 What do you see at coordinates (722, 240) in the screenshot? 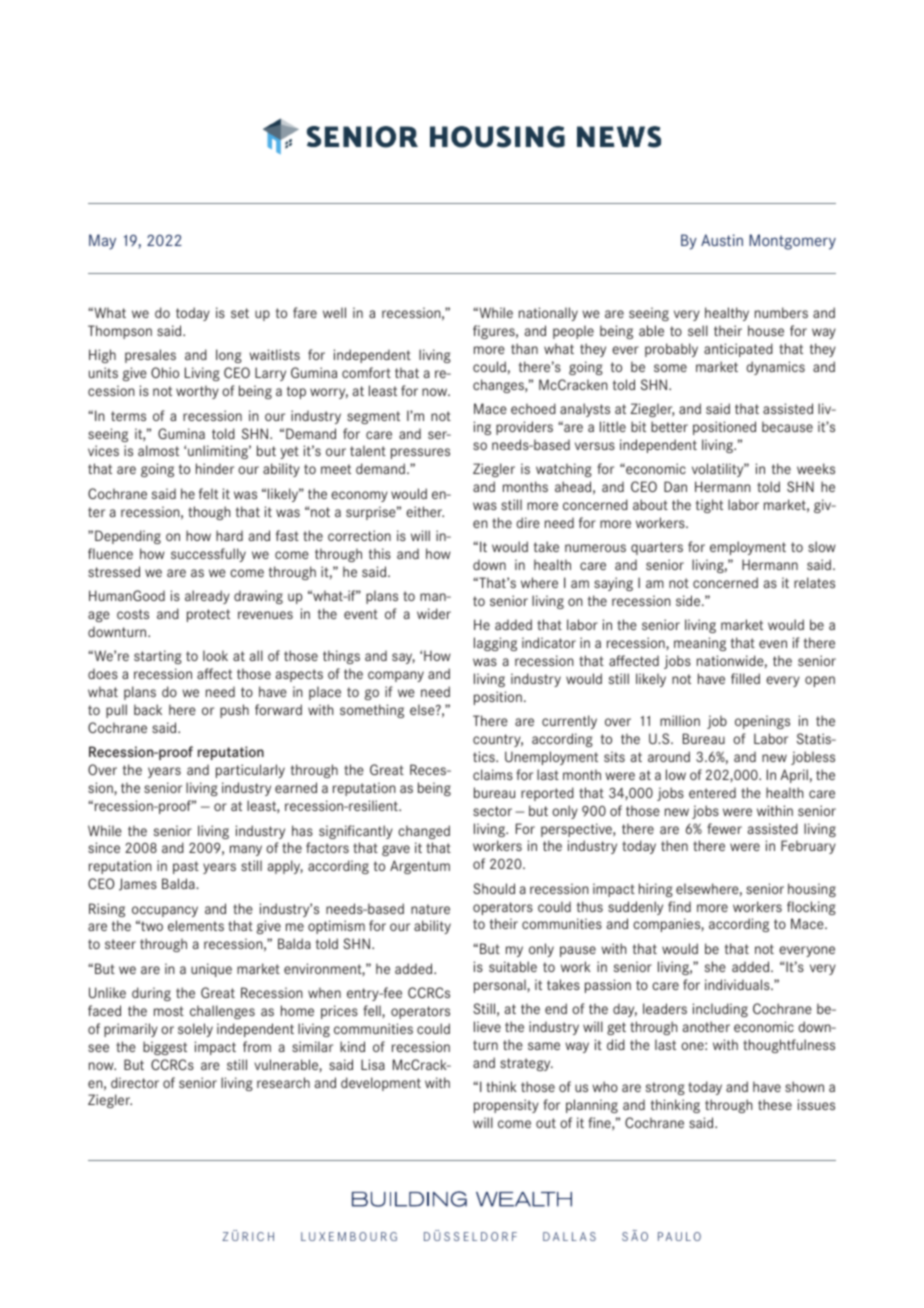
I see `Austin` at bounding box center [722, 240].
